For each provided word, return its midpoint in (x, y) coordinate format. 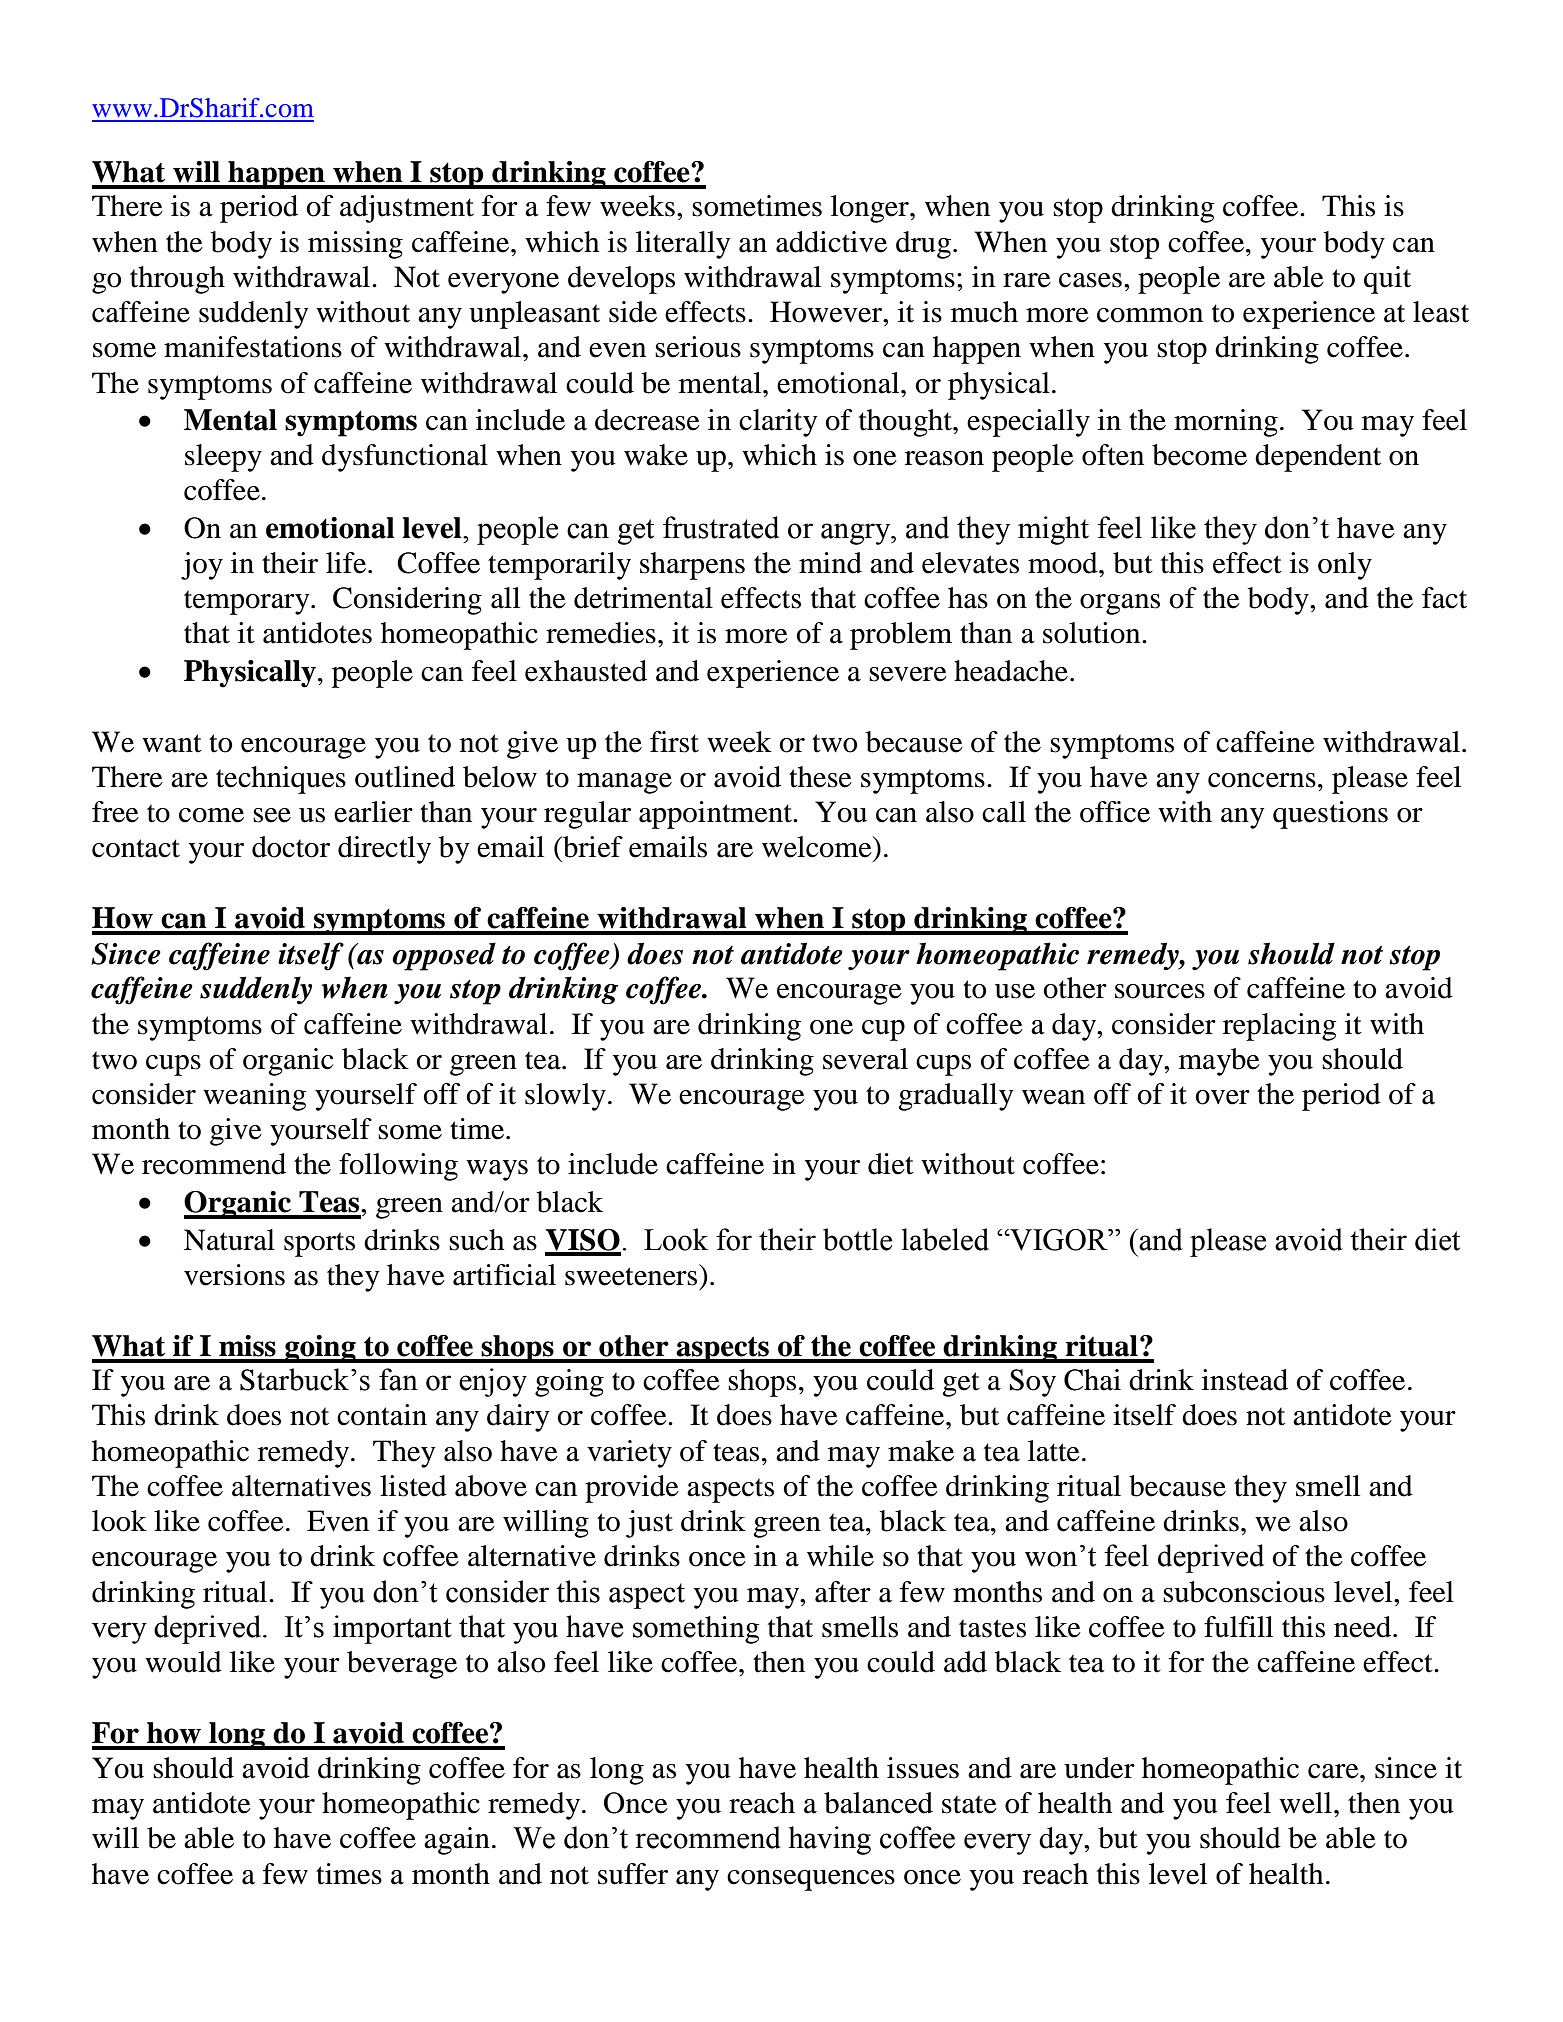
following (398, 1167)
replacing (1280, 1027)
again (457, 1841)
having (830, 1840)
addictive (831, 242)
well (1305, 1803)
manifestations (253, 347)
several (865, 1059)
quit (1387, 280)
